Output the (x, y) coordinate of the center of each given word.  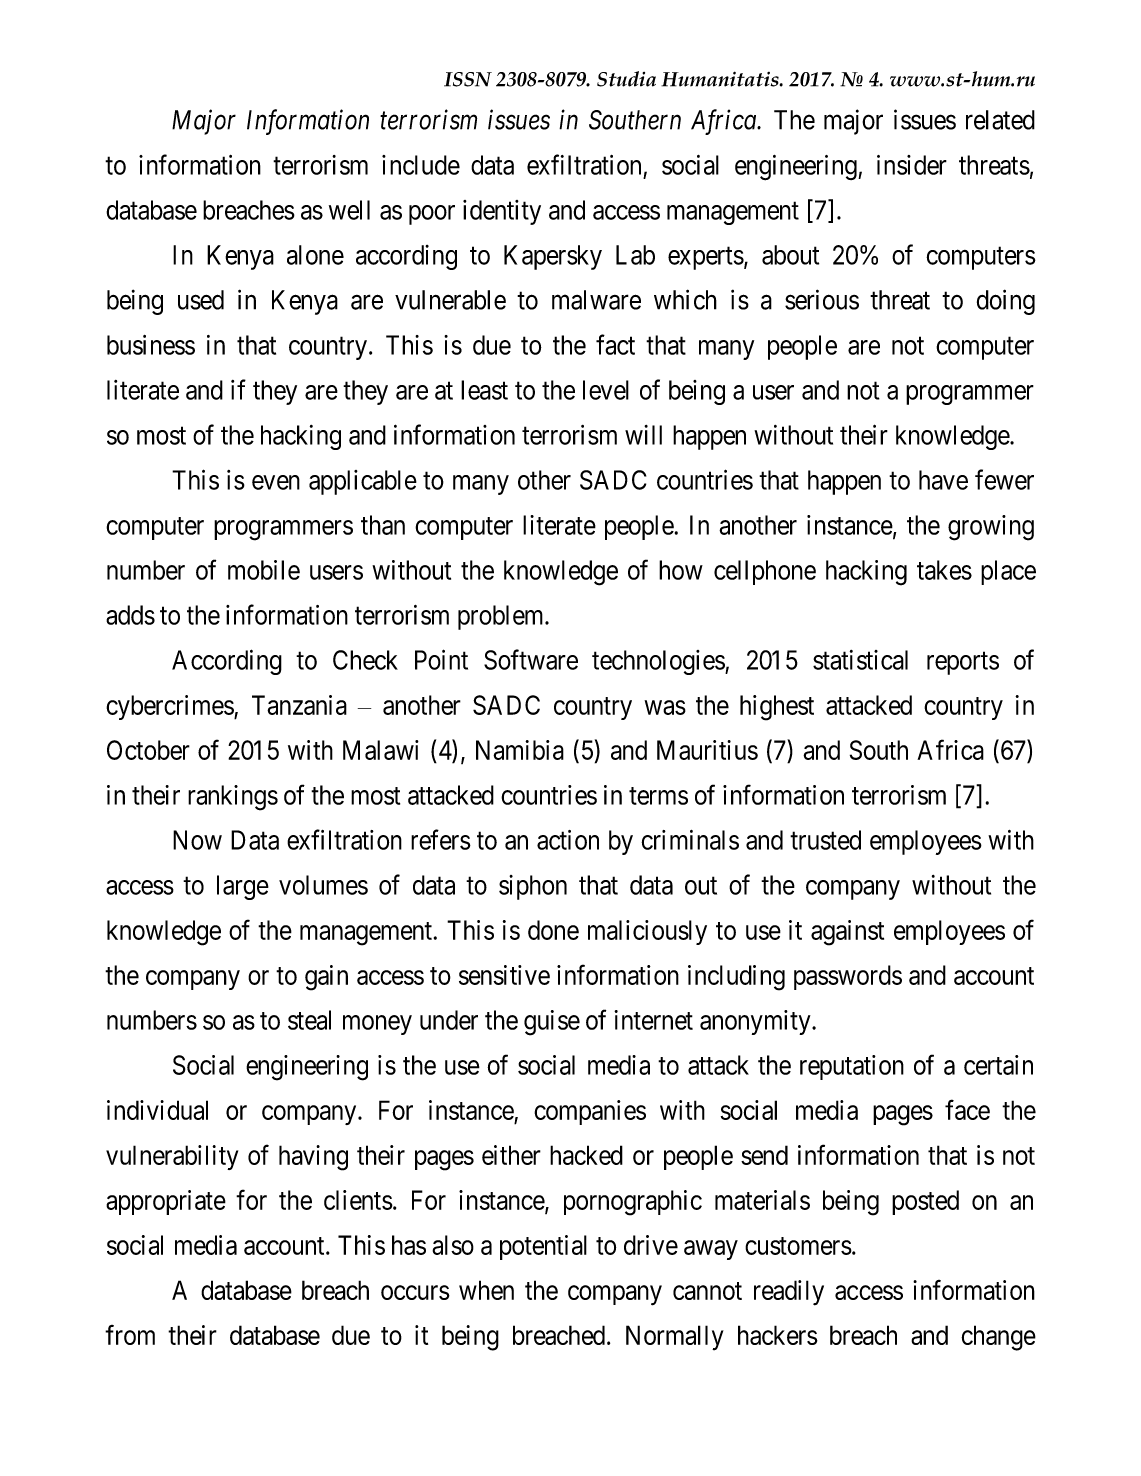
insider (912, 165)
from (130, 1335)
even (276, 482)
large (243, 887)
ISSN (468, 79)
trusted (825, 840)
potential (543, 1247)
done (553, 930)
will (643, 435)
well (349, 210)
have (943, 480)
